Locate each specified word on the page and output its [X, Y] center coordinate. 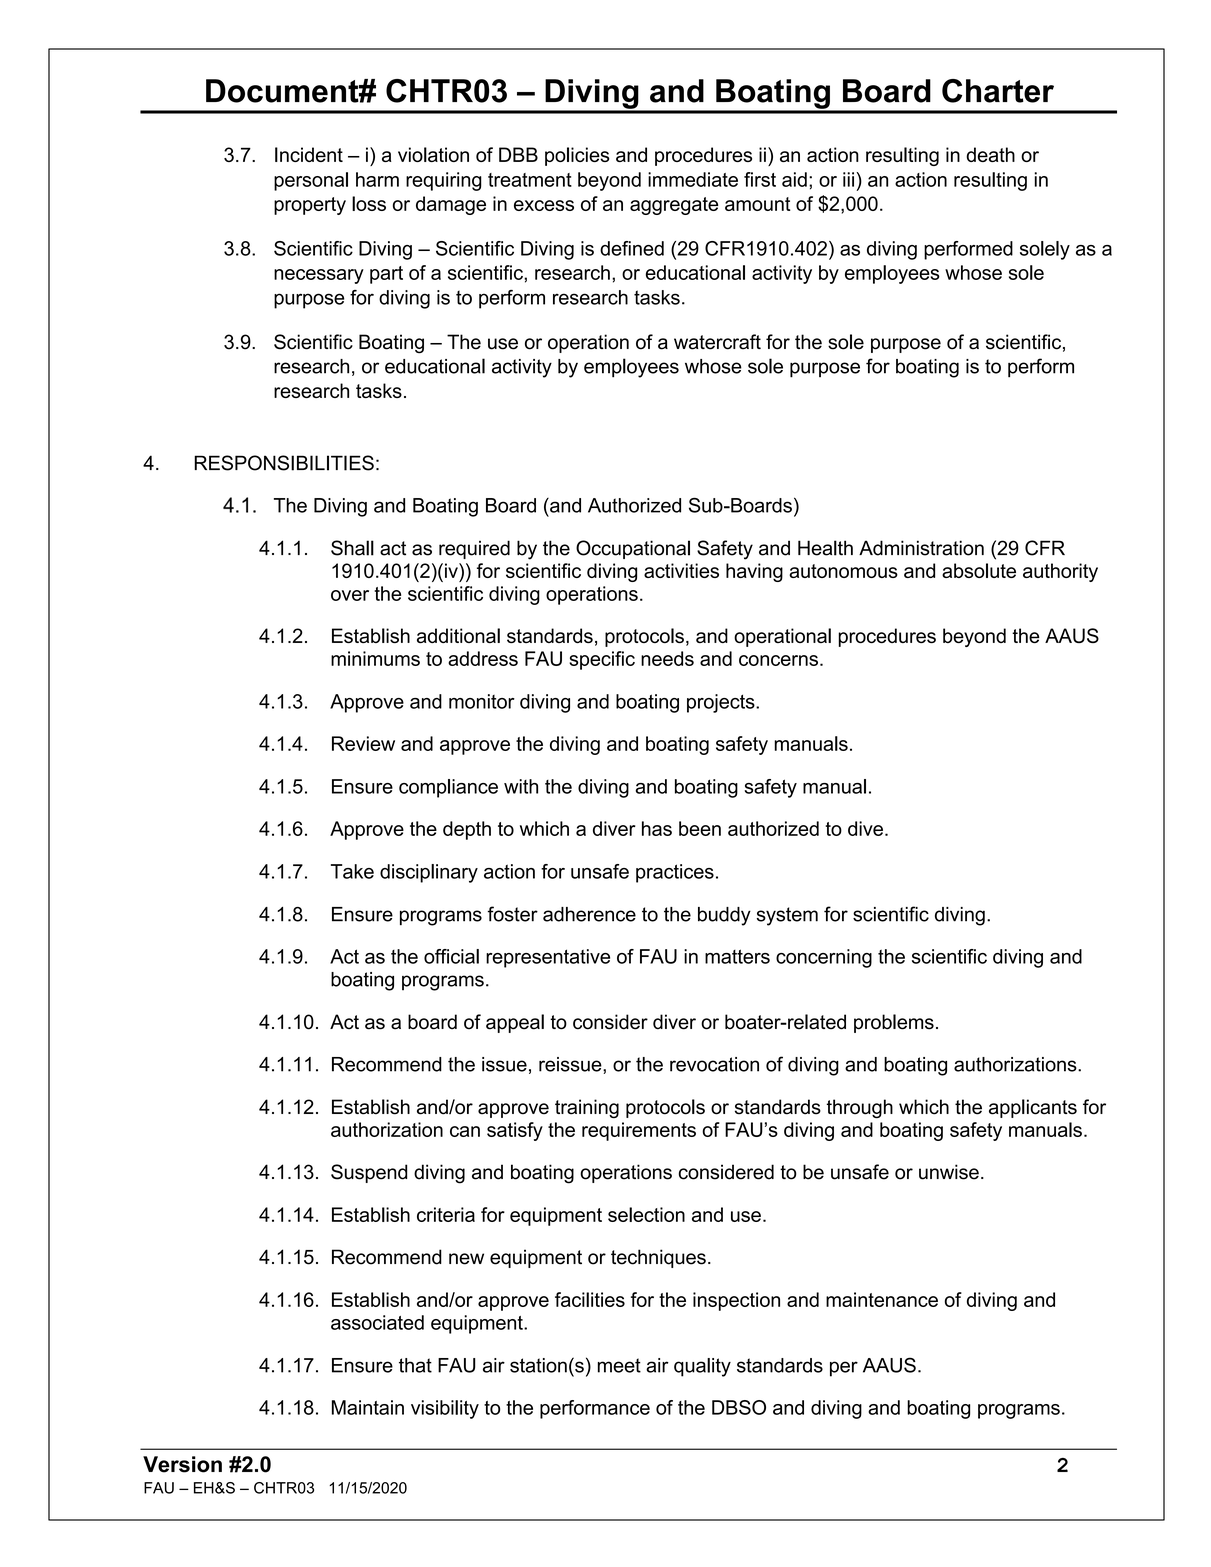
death [990, 154]
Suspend [369, 1173]
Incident [309, 154]
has [657, 828]
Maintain [368, 1407]
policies [577, 156]
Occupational [633, 549]
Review [363, 743]
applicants [1033, 1108]
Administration [921, 548]
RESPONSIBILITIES [284, 463]
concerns [778, 660]
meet [619, 1365]
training [587, 1108]
